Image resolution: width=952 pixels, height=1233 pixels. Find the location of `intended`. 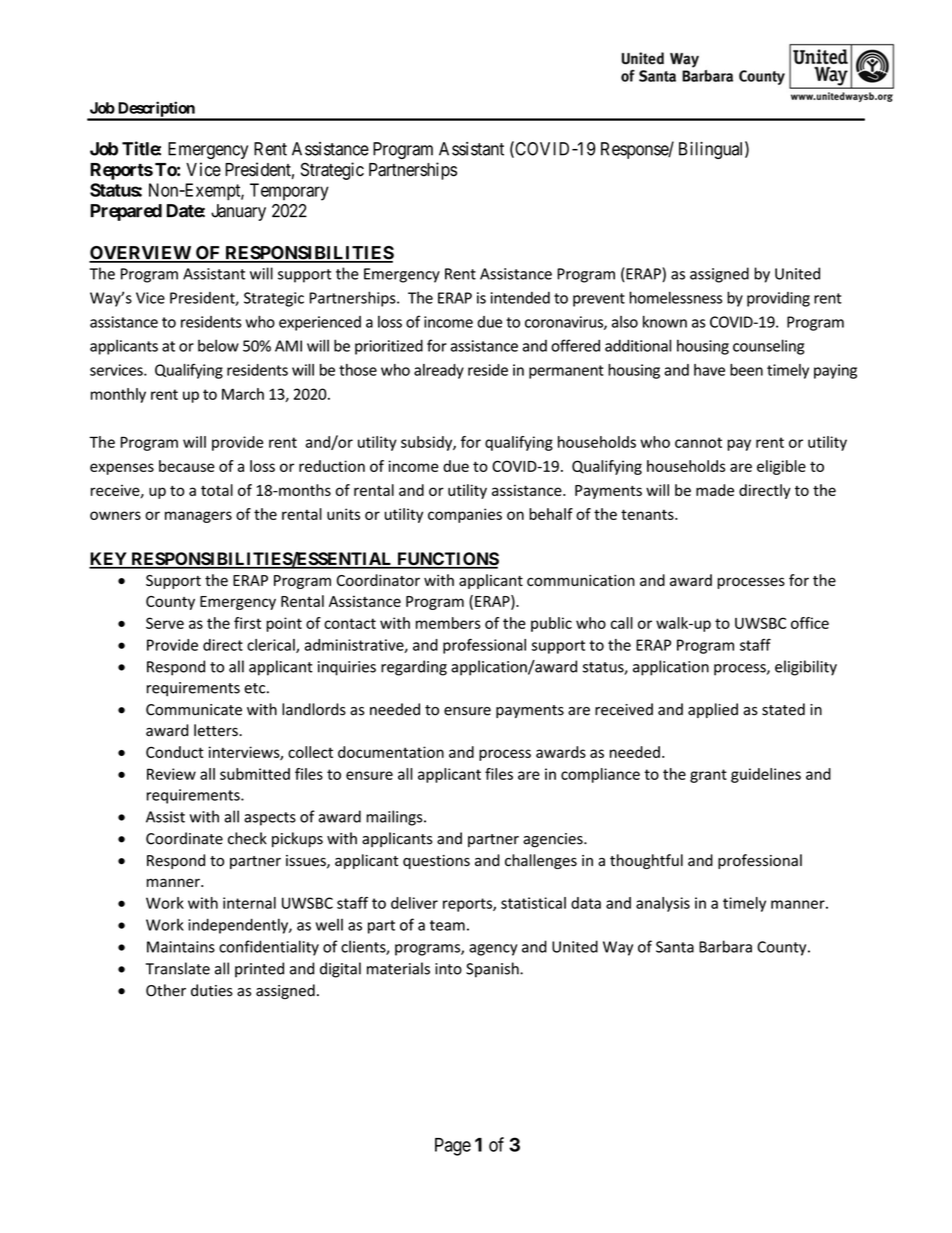

intended is located at coordinates (520, 298).
